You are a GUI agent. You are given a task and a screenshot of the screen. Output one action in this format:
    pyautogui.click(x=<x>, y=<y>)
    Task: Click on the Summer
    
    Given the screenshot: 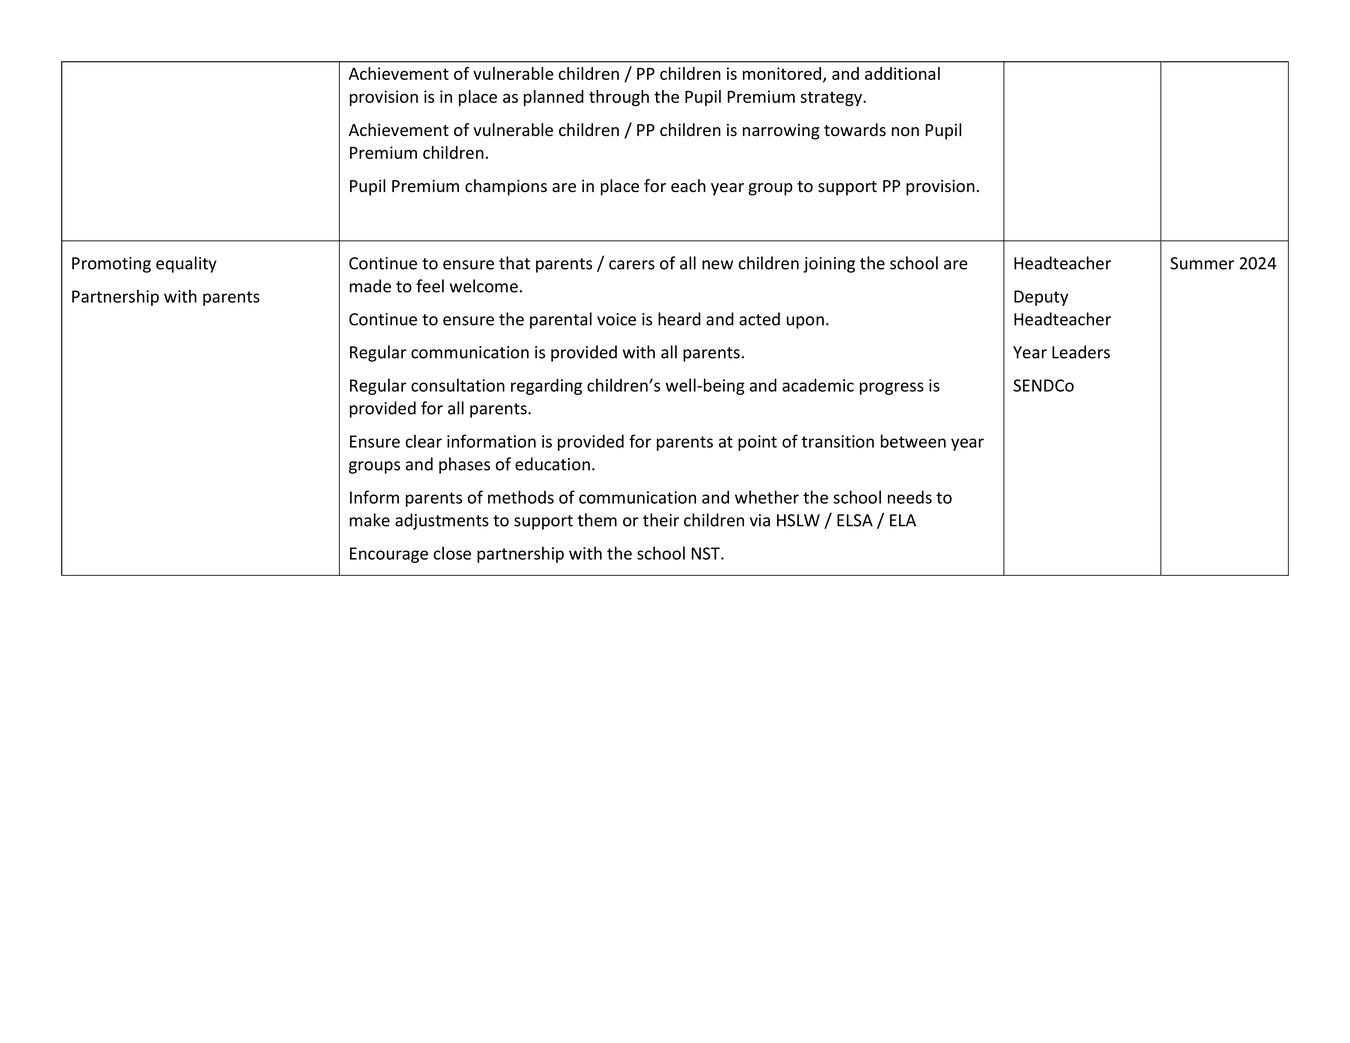 What is the action you would take?
    pyautogui.click(x=1202, y=263)
